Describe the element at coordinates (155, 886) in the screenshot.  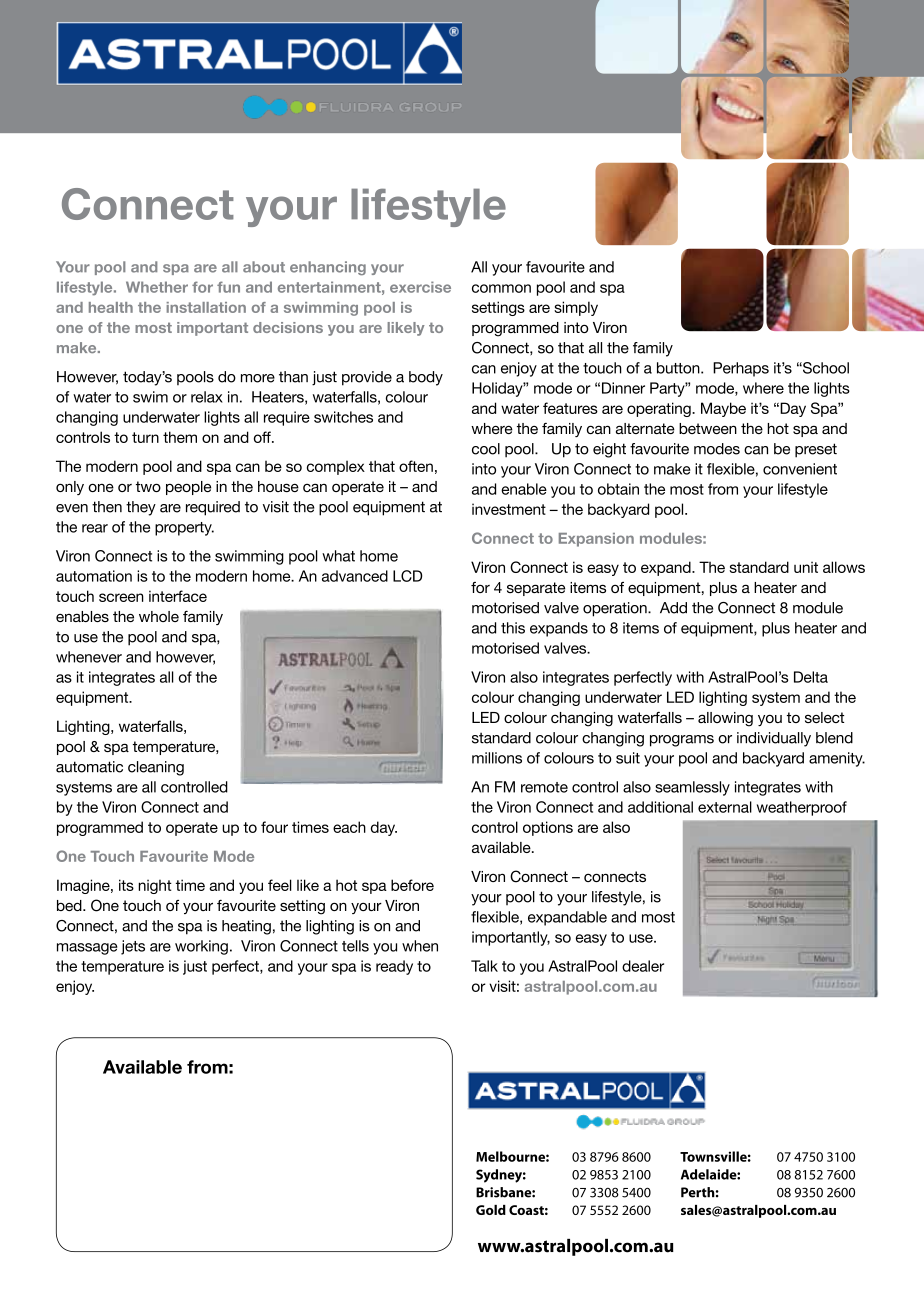
I see `night` at that location.
